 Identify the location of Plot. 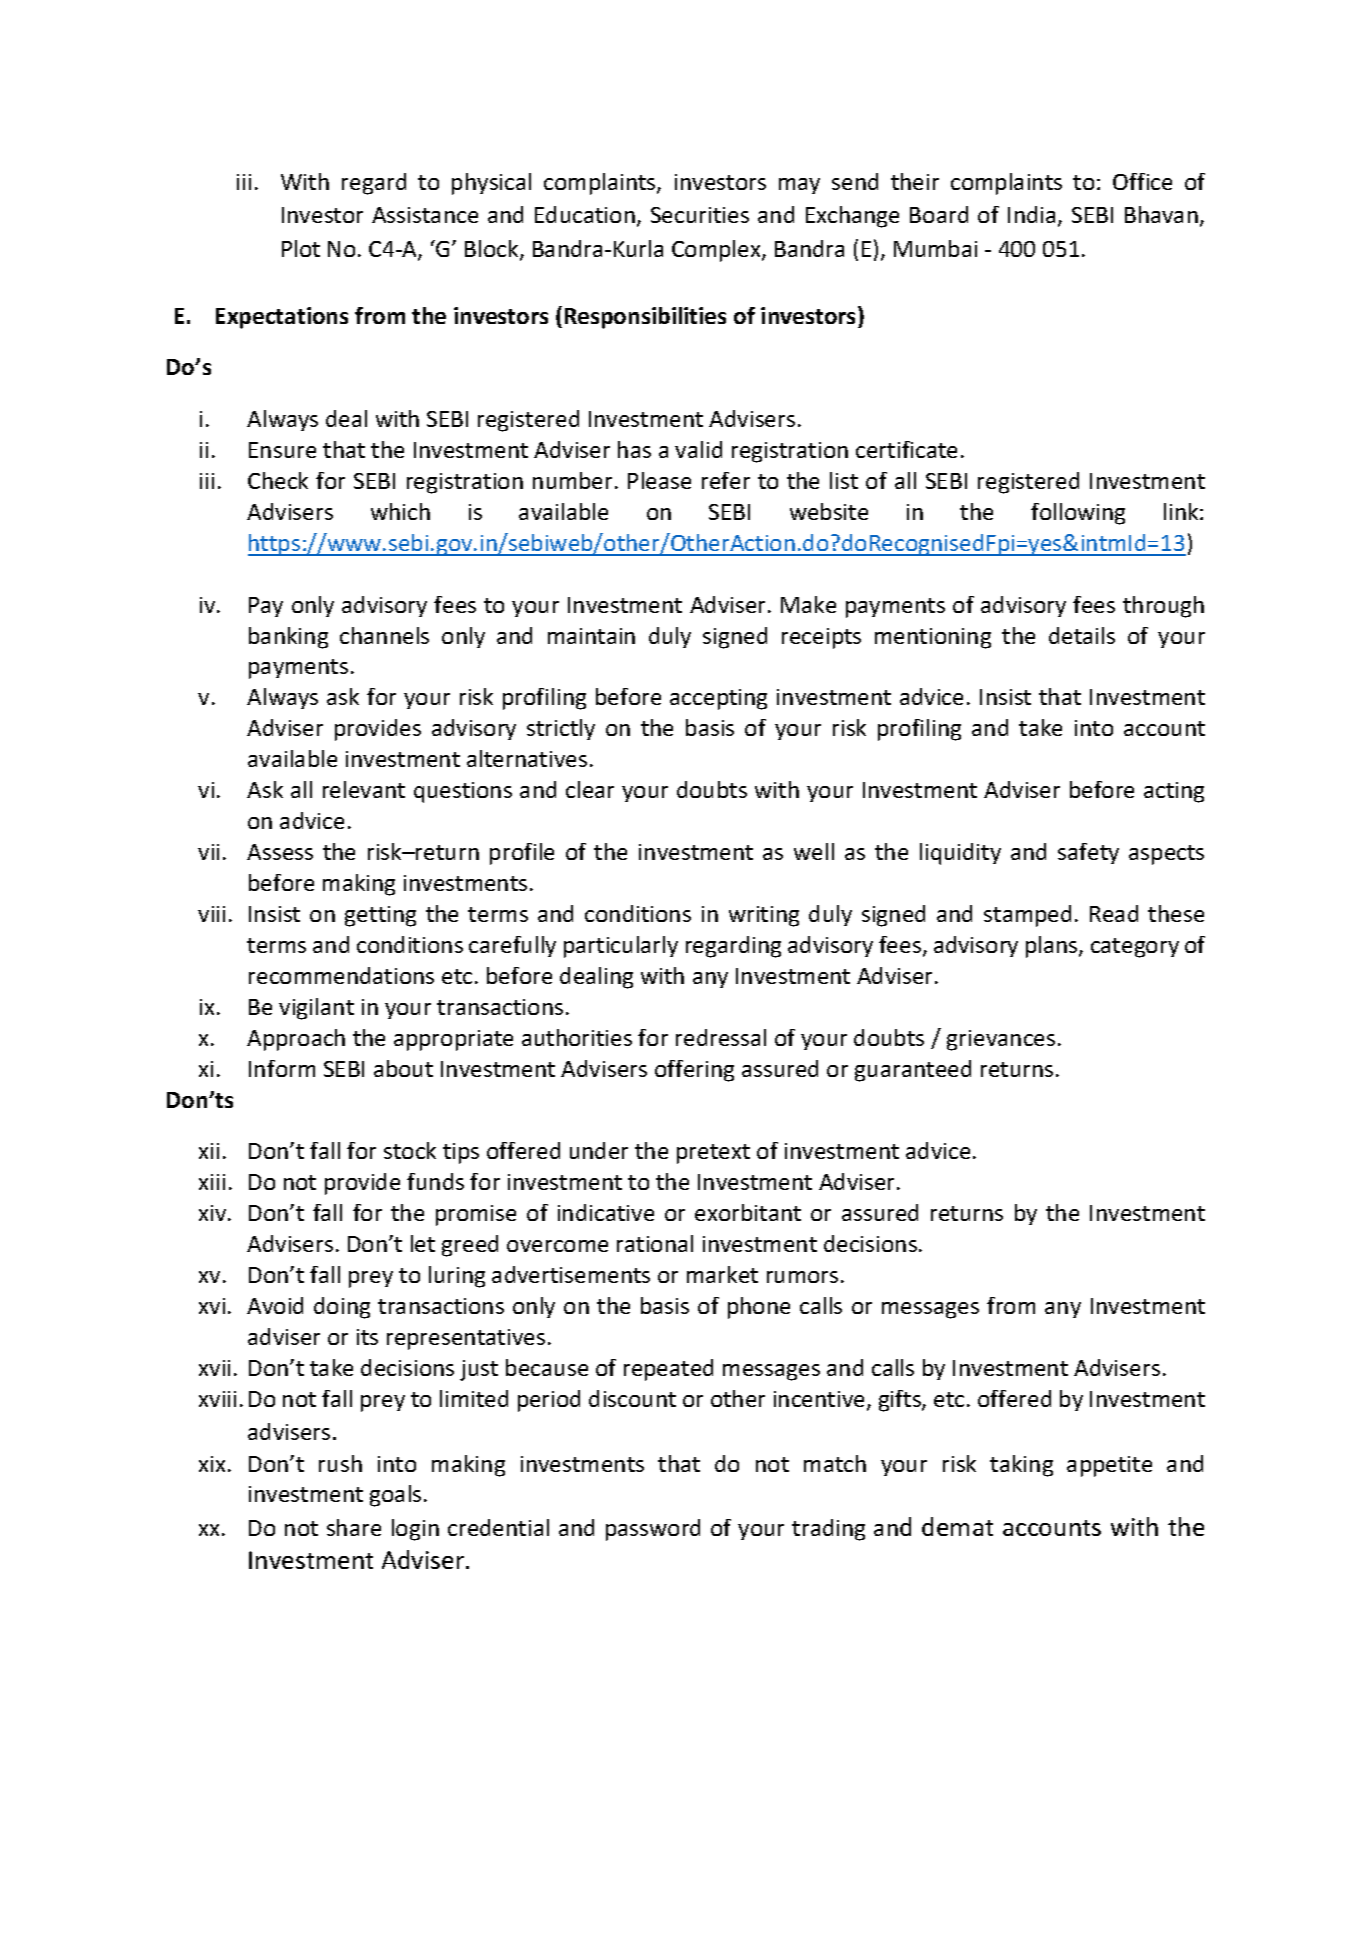
(301, 248).
